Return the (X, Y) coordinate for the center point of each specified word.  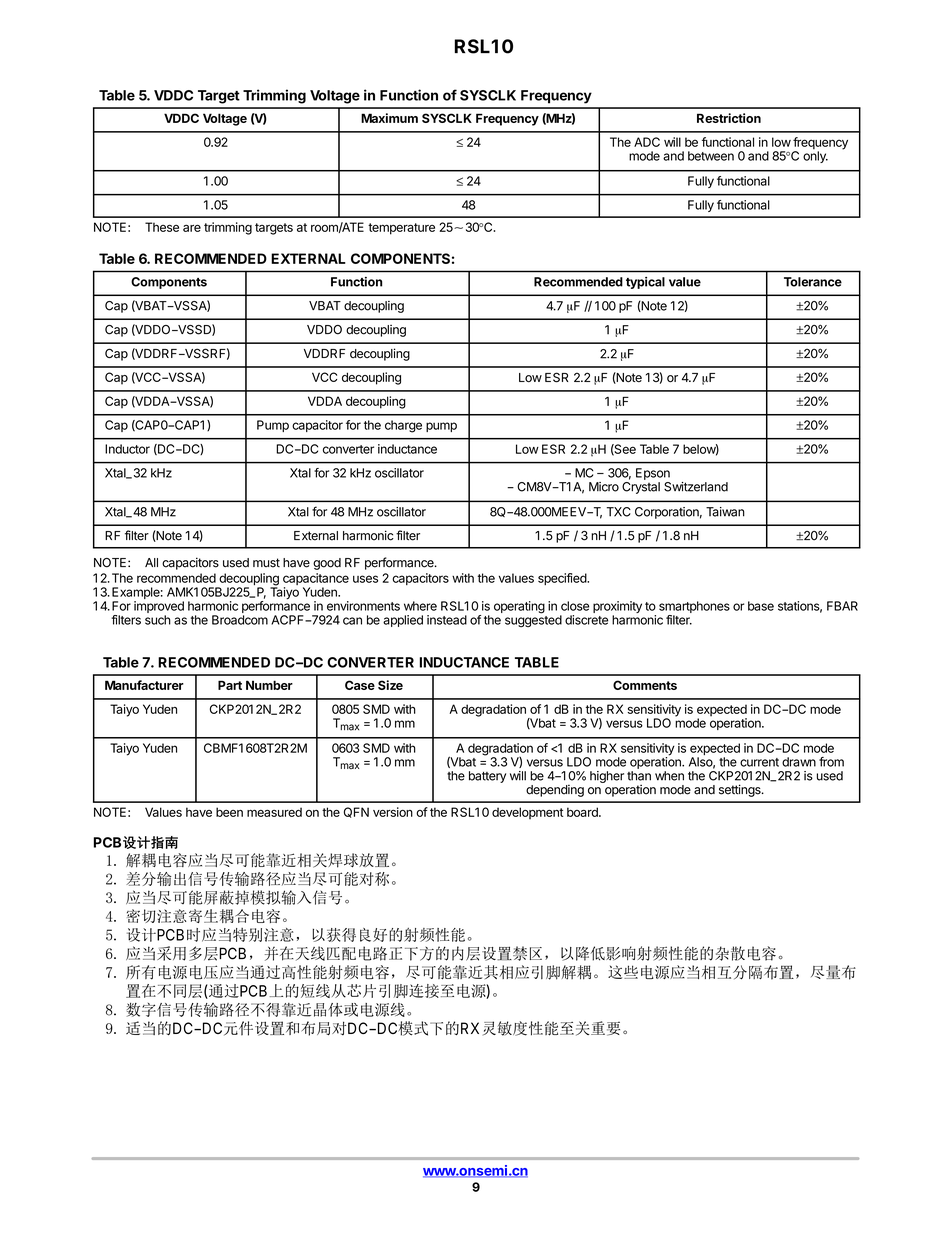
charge (403, 426)
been (229, 812)
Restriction (729, 118)
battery (487, 777)
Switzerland (696, 487)
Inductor (127, 449)
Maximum (389, 118)
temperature (401, 229)
